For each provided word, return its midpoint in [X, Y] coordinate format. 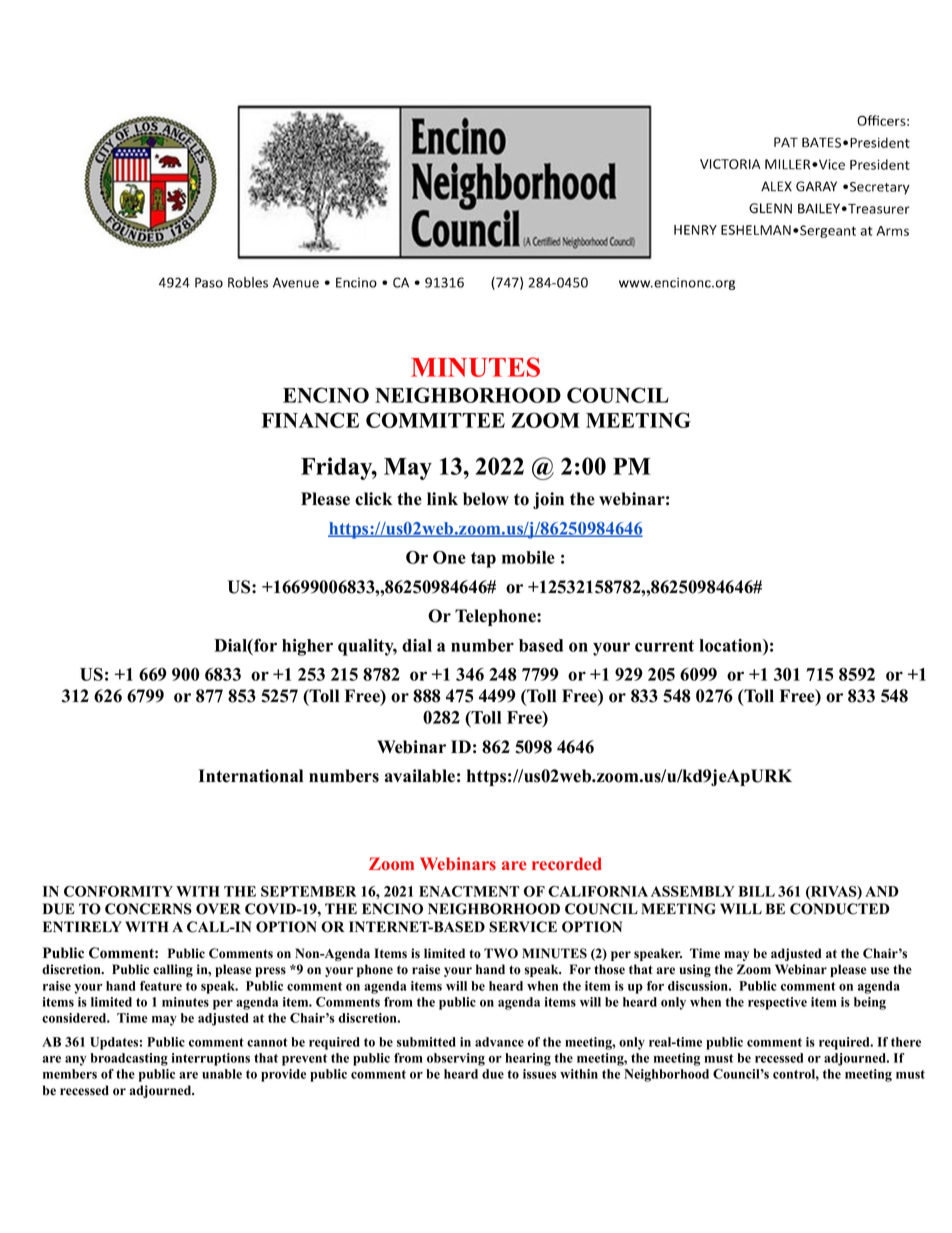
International [251, 776]
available [420, 776]
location [731, 645]
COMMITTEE [435, 420]
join [548, 500]
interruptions [211, 1059]
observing [456, 1059]
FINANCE [310, 420]
